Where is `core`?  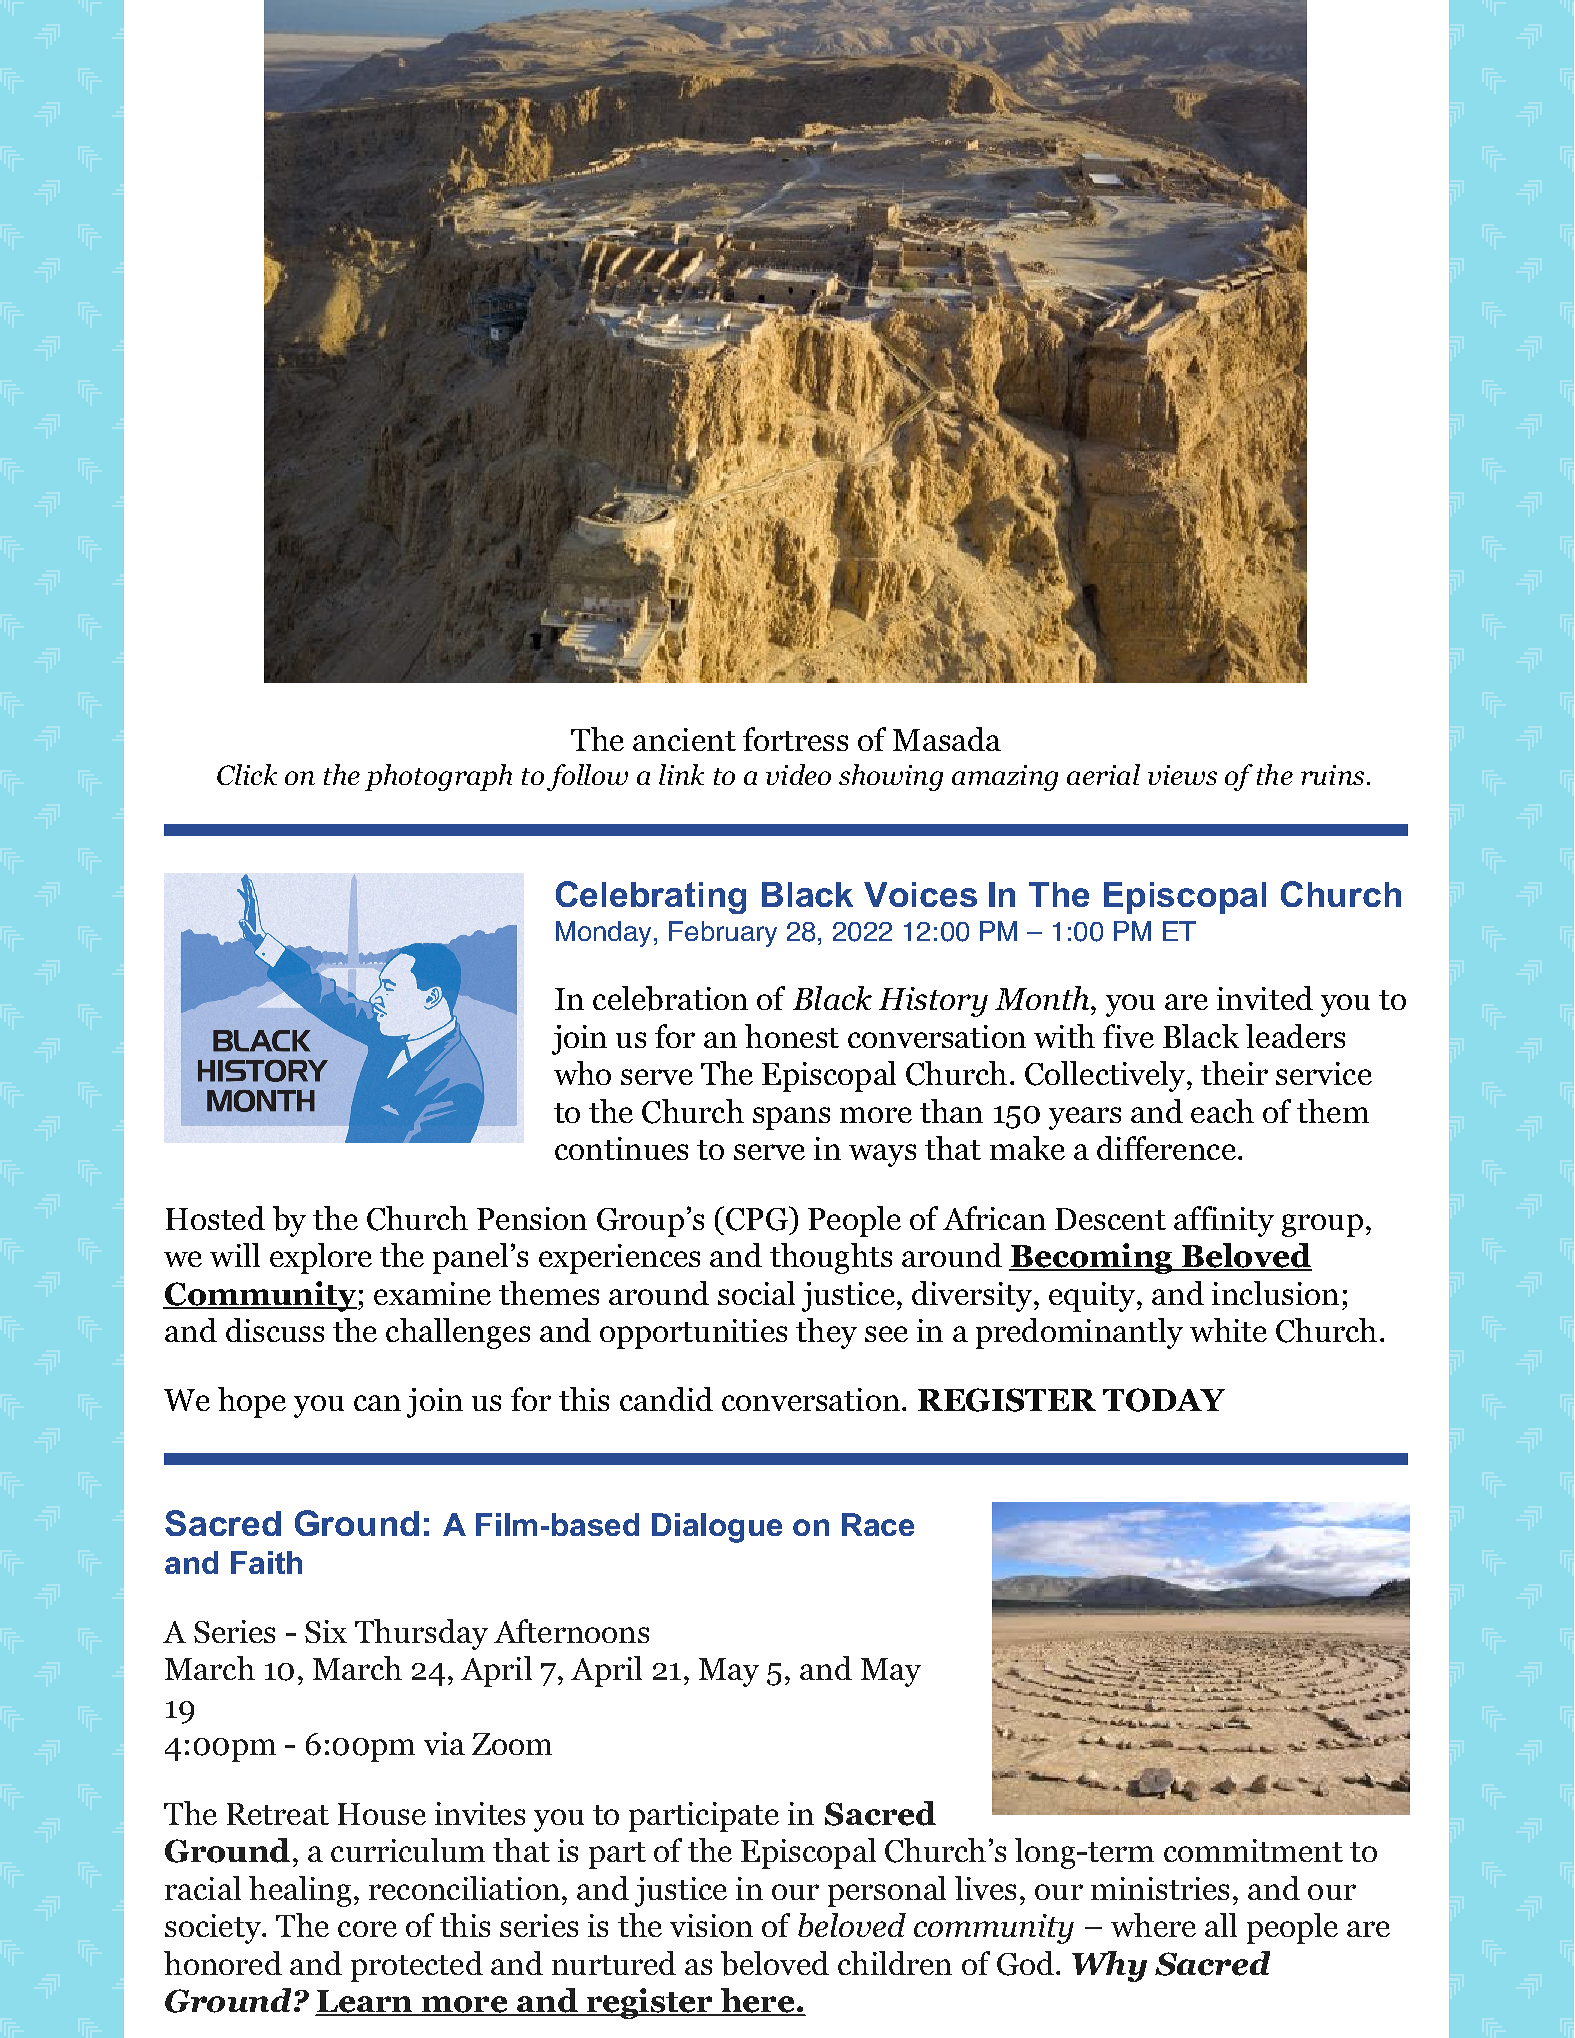
core is located at coordinates (367, 1929).
